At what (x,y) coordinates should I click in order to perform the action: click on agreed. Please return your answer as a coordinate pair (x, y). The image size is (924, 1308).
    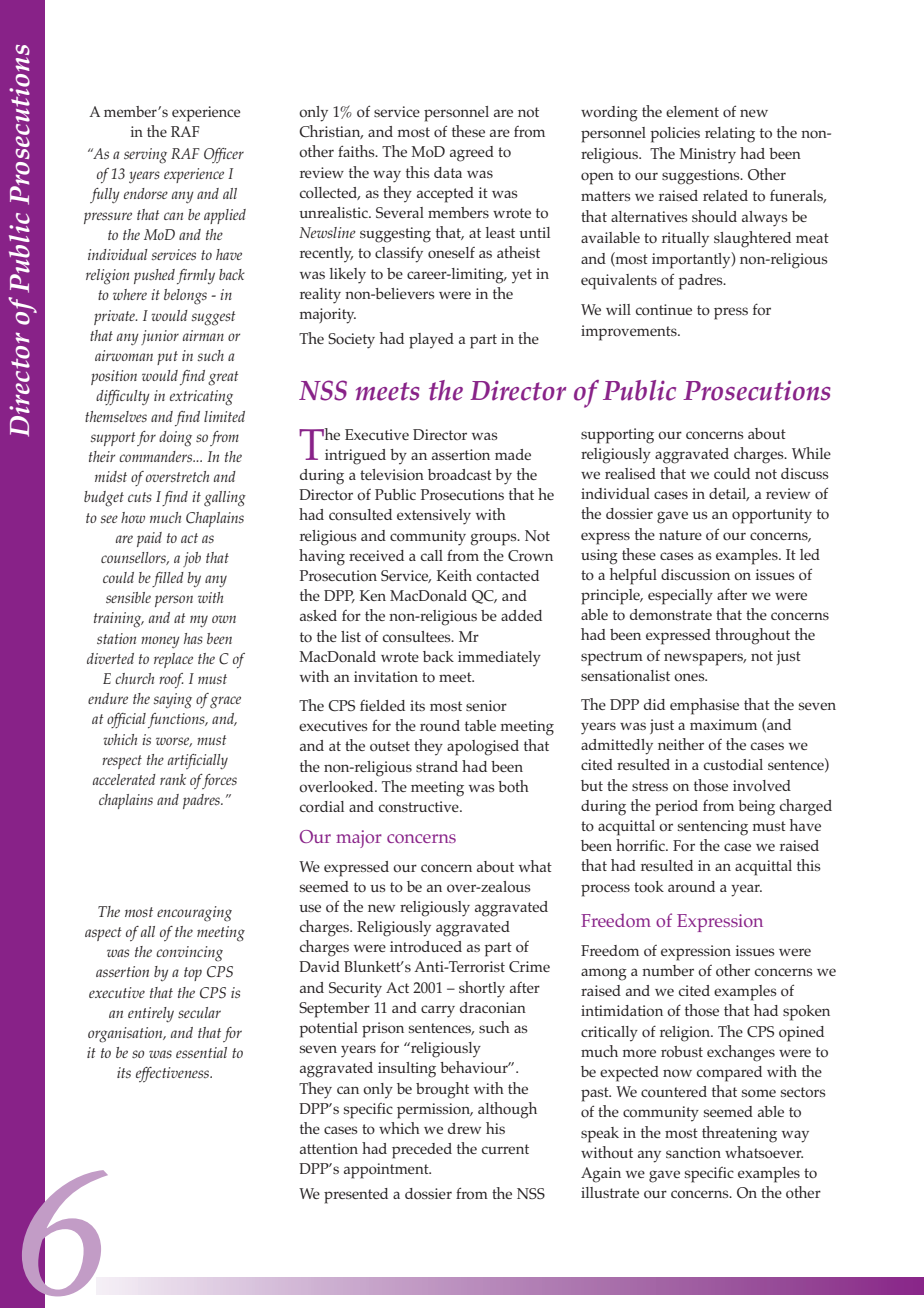
    Looking at the image, I should click on (472, 154).
